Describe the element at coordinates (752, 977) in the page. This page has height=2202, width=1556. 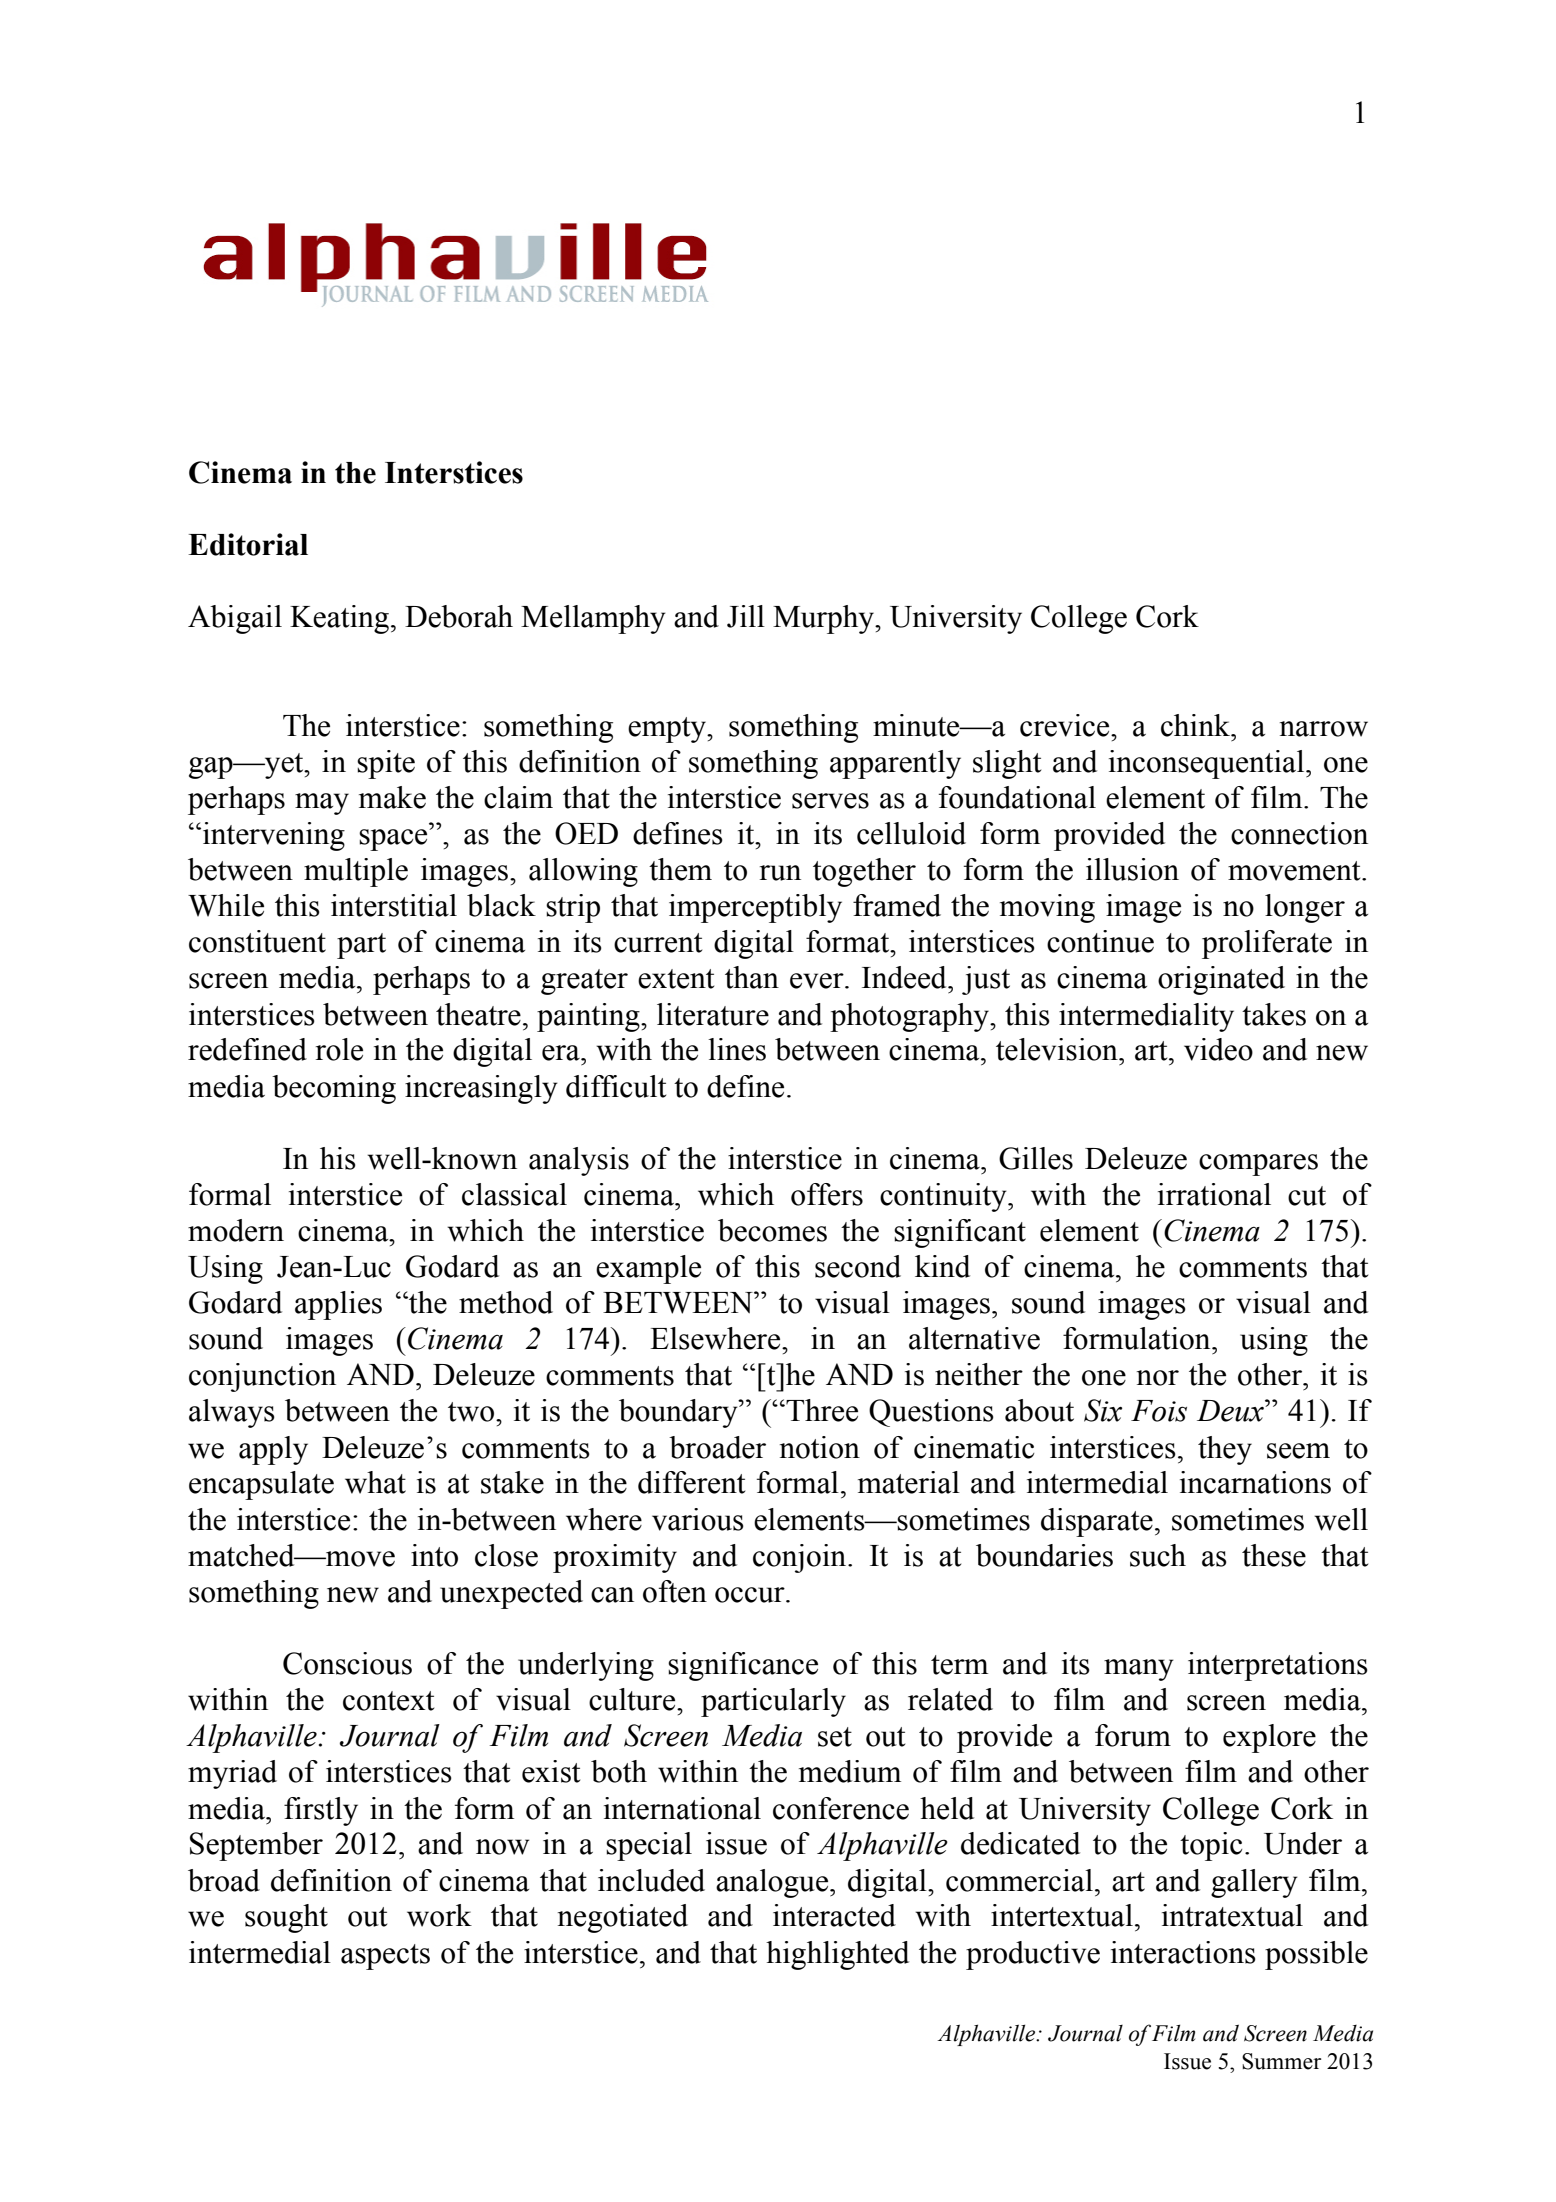
I see `than` at that location.
